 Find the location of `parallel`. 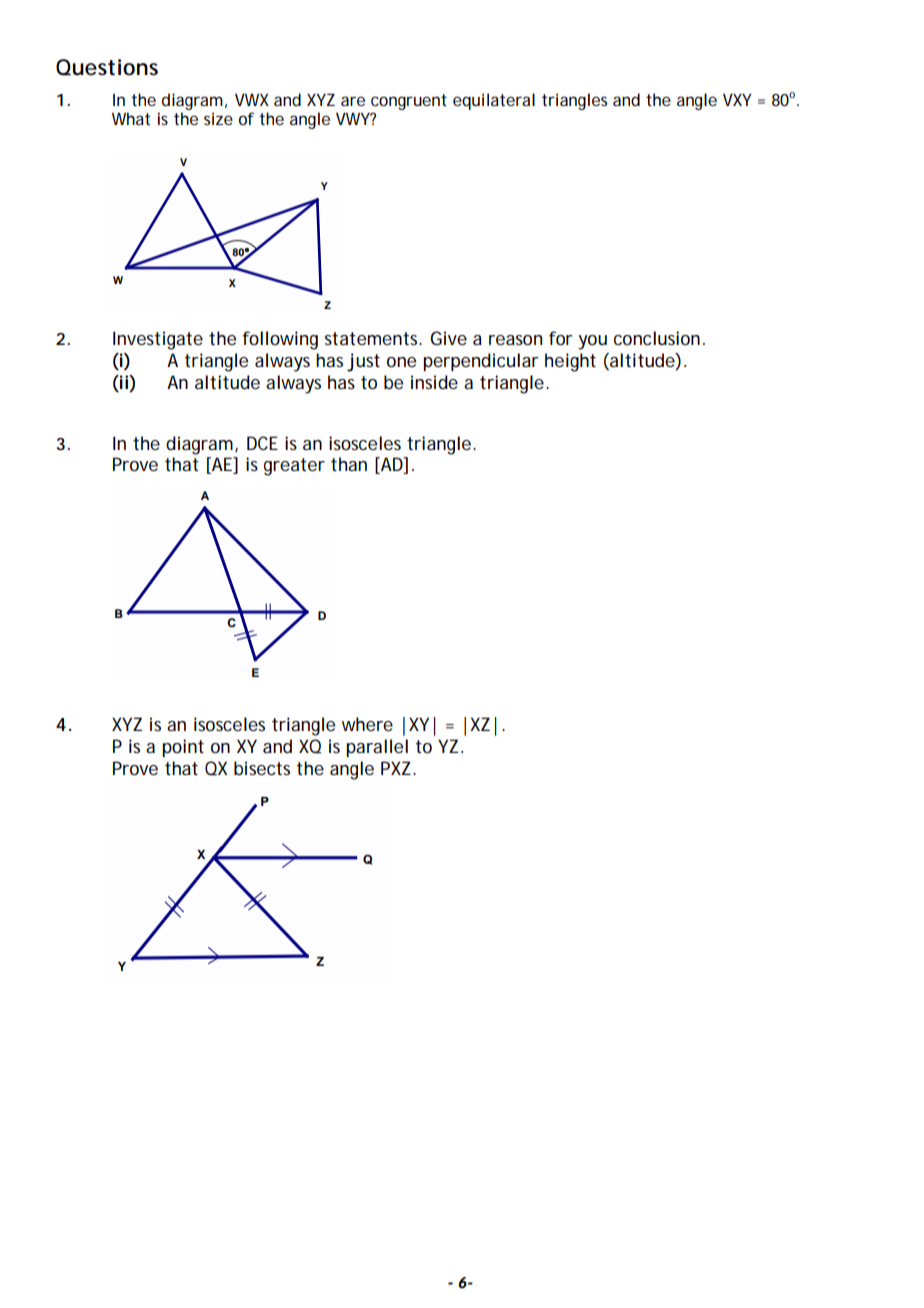

parallel is located at coordinates (377, 748).
